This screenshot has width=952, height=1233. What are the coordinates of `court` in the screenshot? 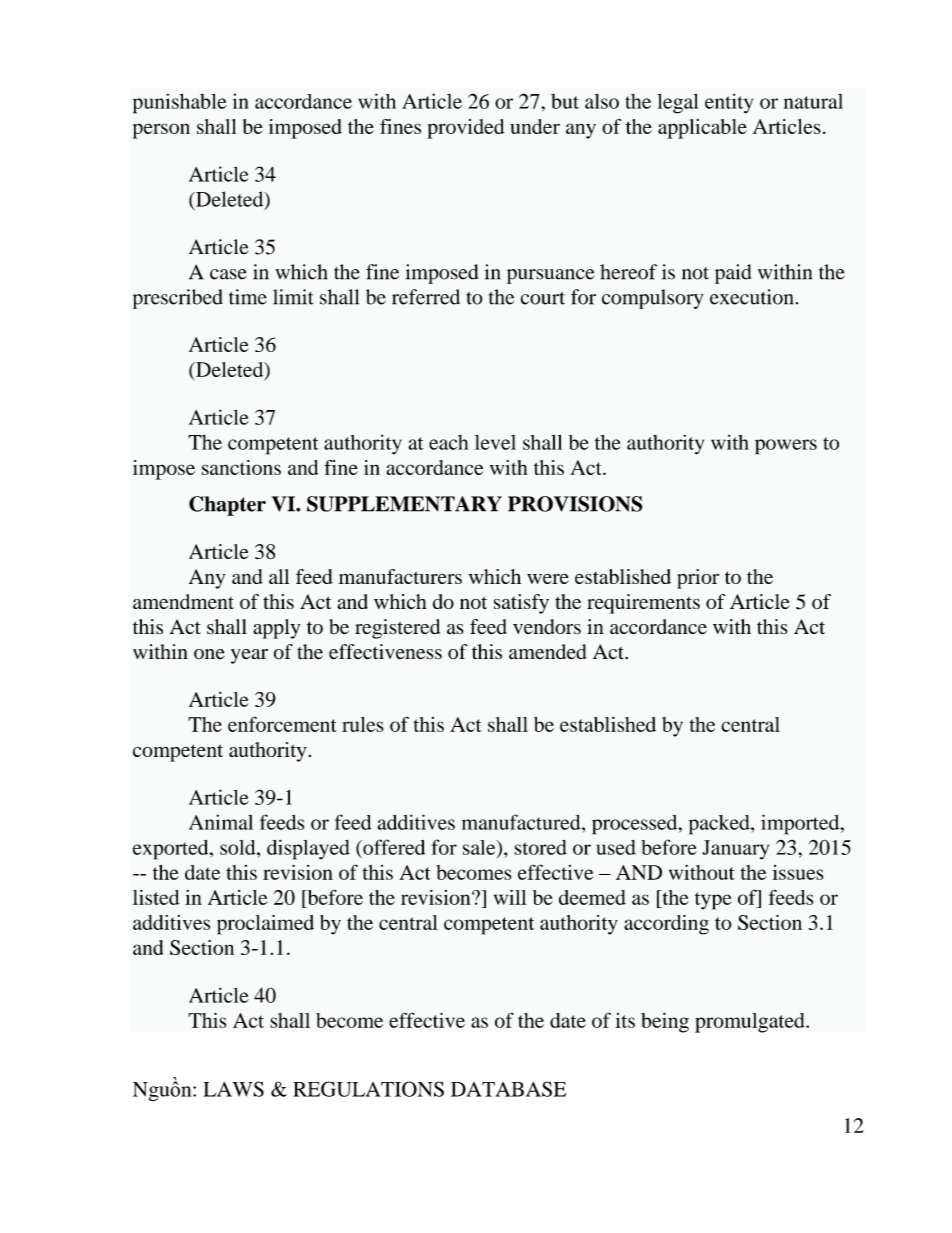 It's located at (542, 298).
